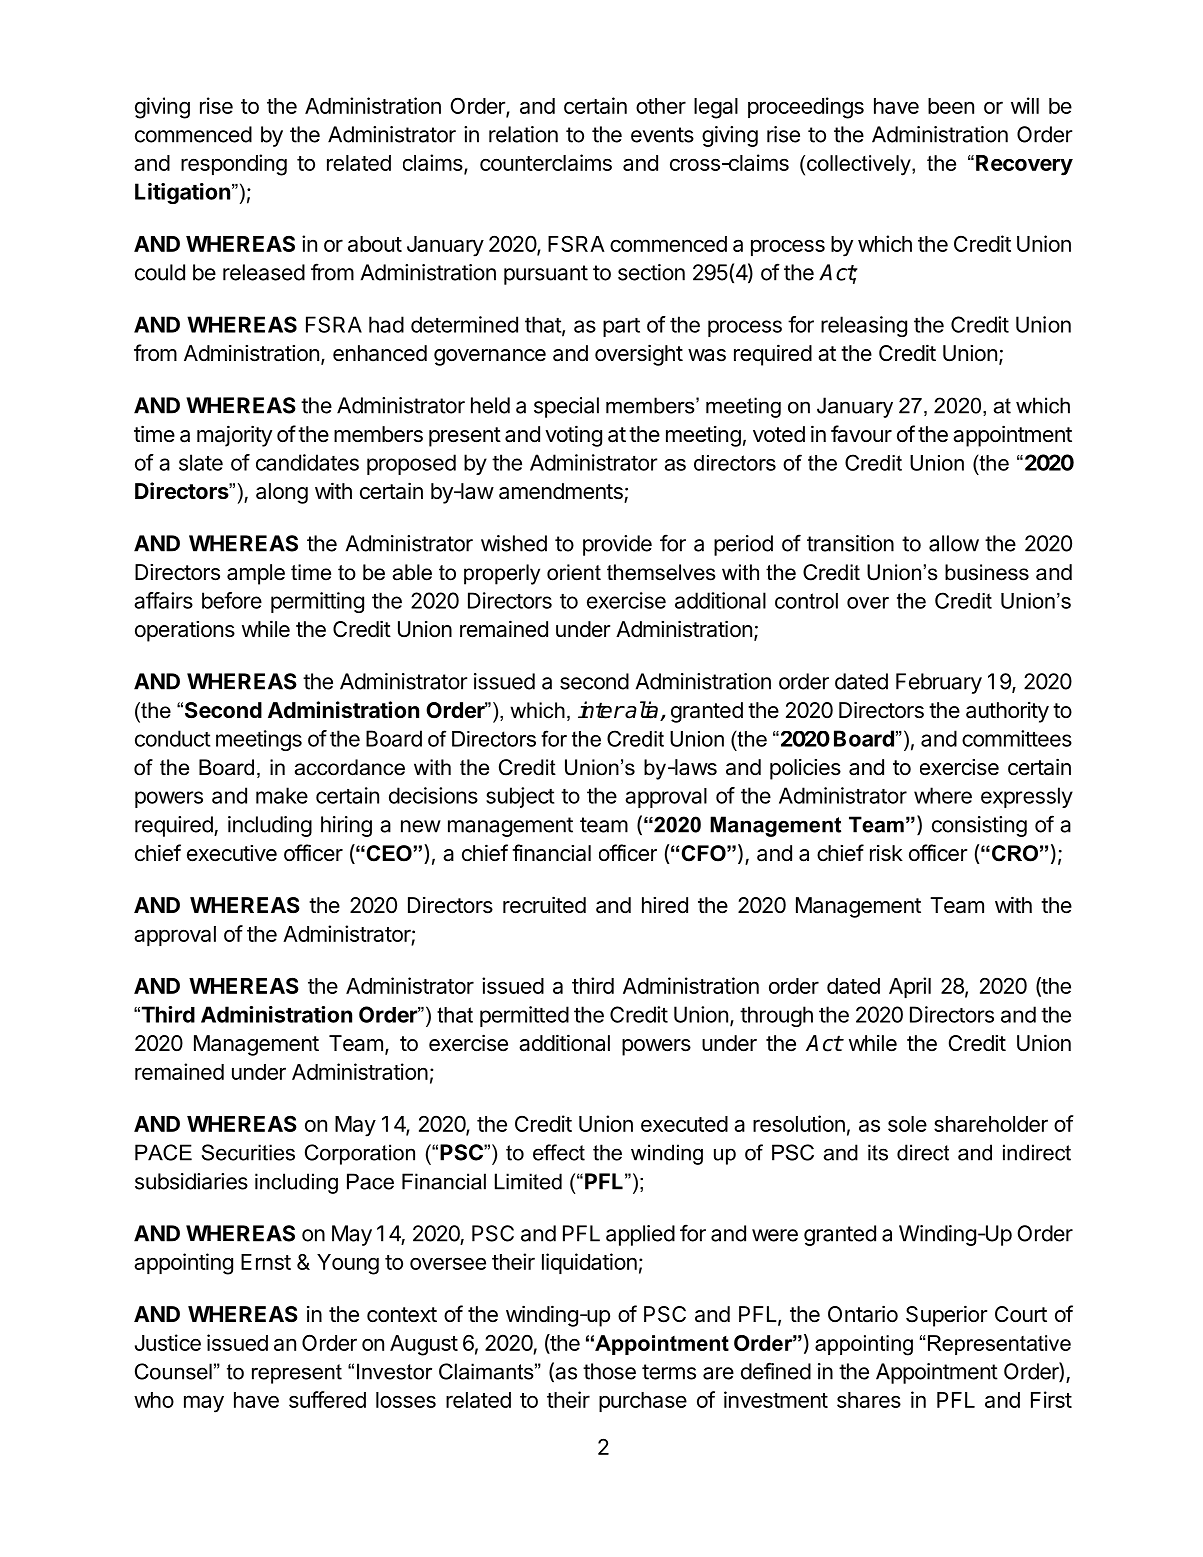 This image has height=1557, width=1203. Describe the element at coordinates (662, 135) in the image. I see `events` at that location.
